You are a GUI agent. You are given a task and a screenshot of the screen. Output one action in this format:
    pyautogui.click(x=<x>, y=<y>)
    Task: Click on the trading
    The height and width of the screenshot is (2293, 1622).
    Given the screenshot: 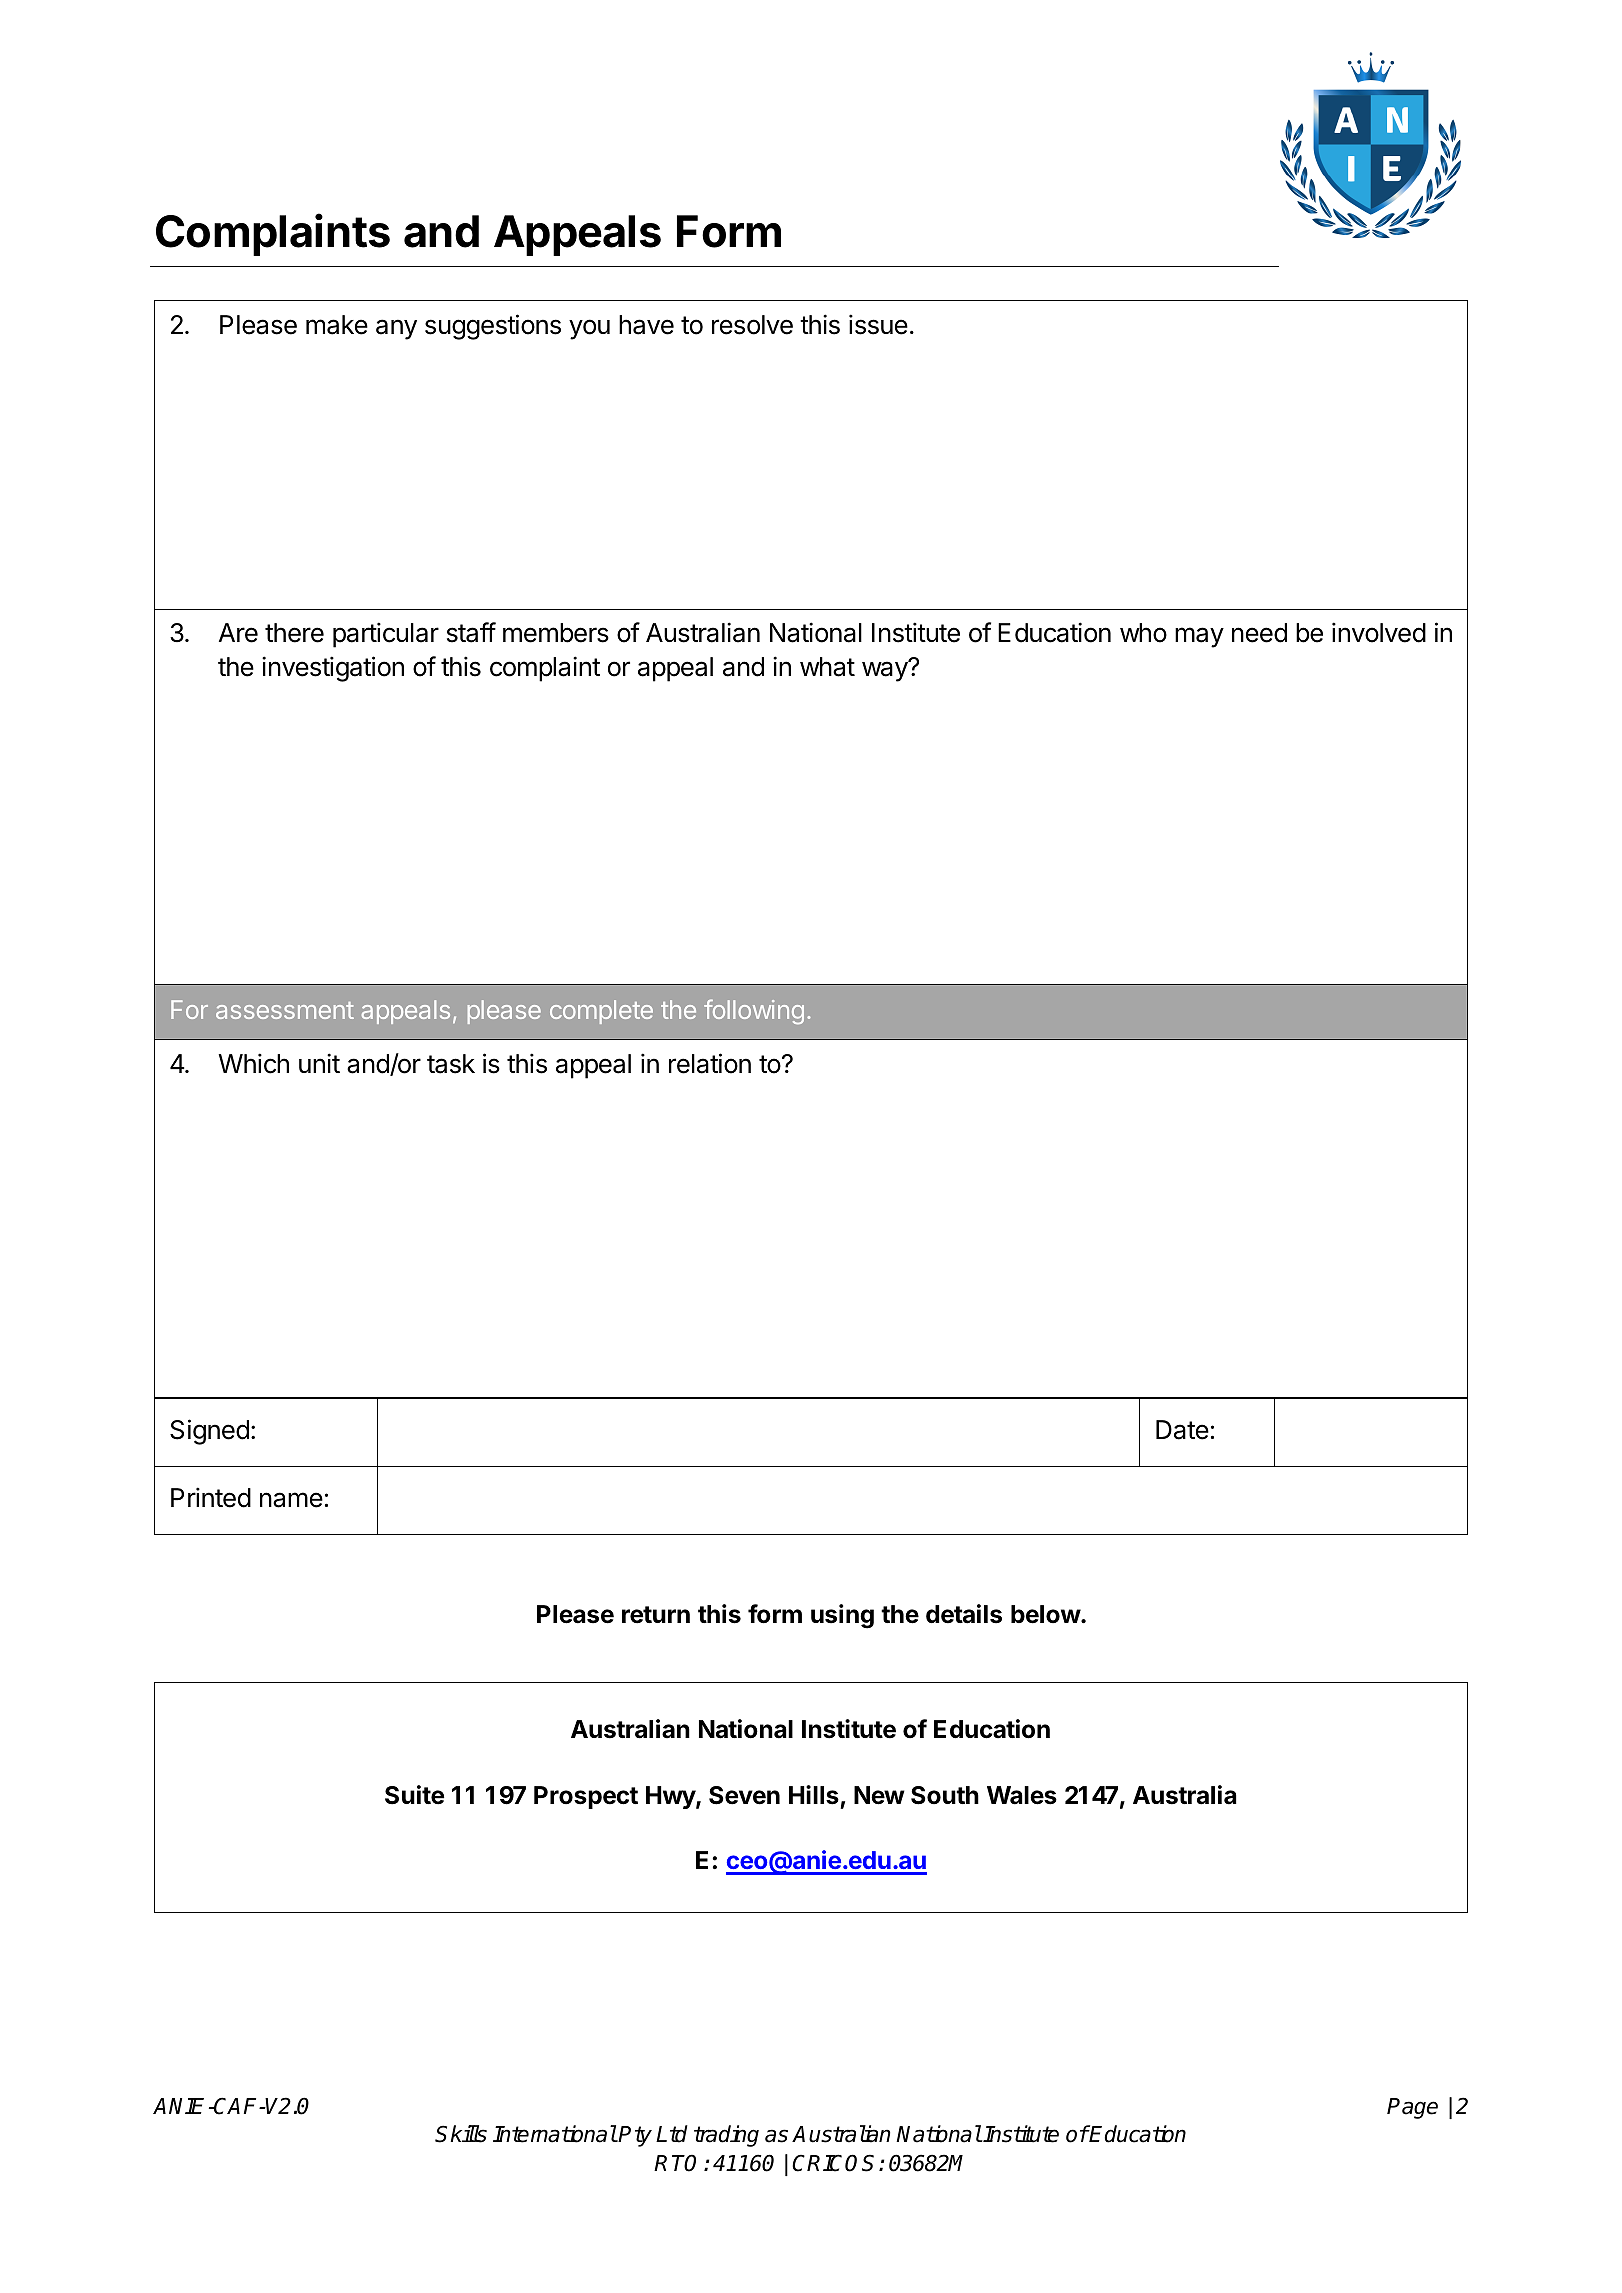 What is the action you would take?
    pyautogui.click(x=726, y=2136)
